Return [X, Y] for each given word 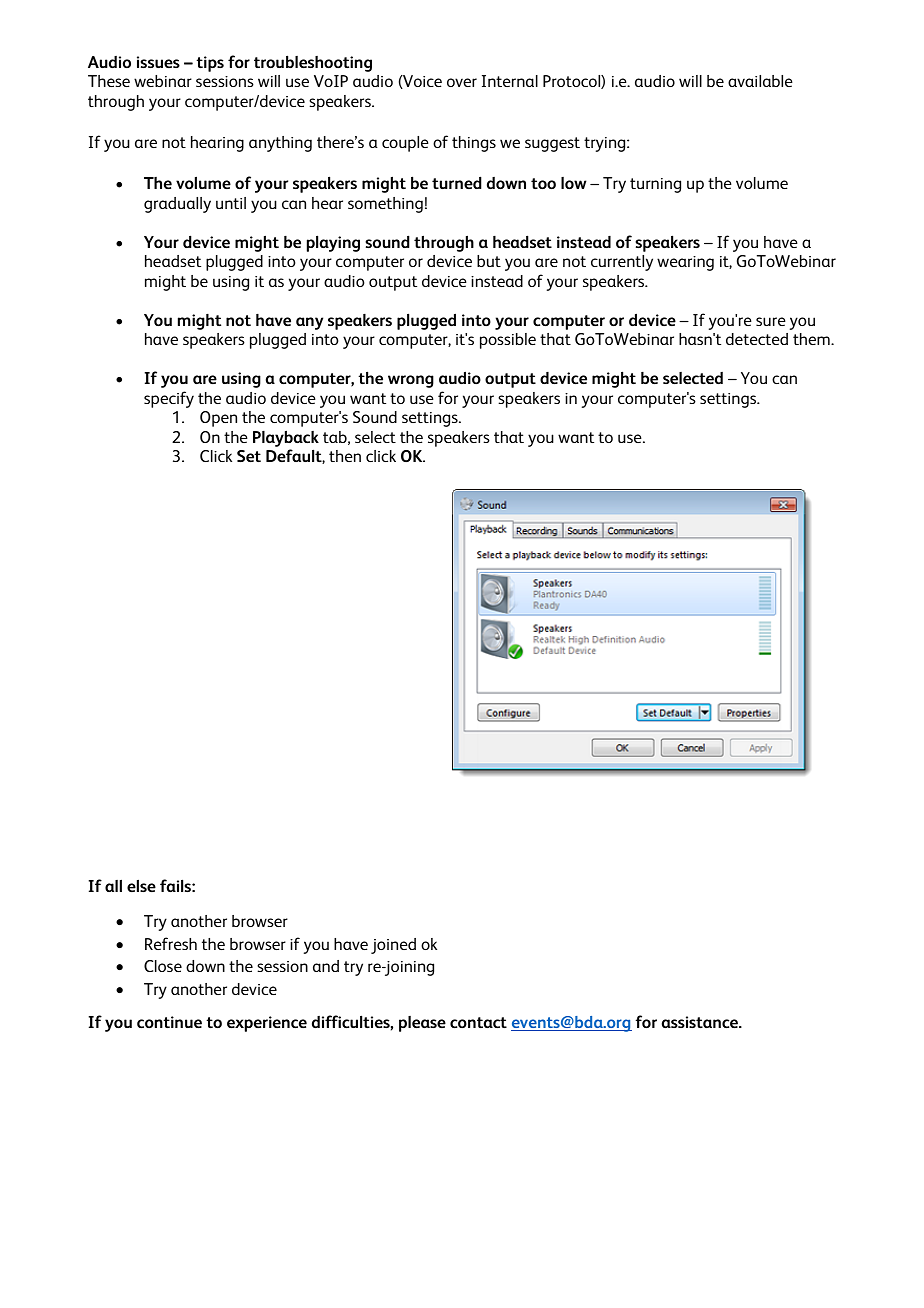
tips [210, 64]
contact [478, 1022]
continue [169, 1022]
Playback [286, 438]
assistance [701, 1022]
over [462, 82]
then [345, 456]
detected [757, 339]
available [760, 81]
